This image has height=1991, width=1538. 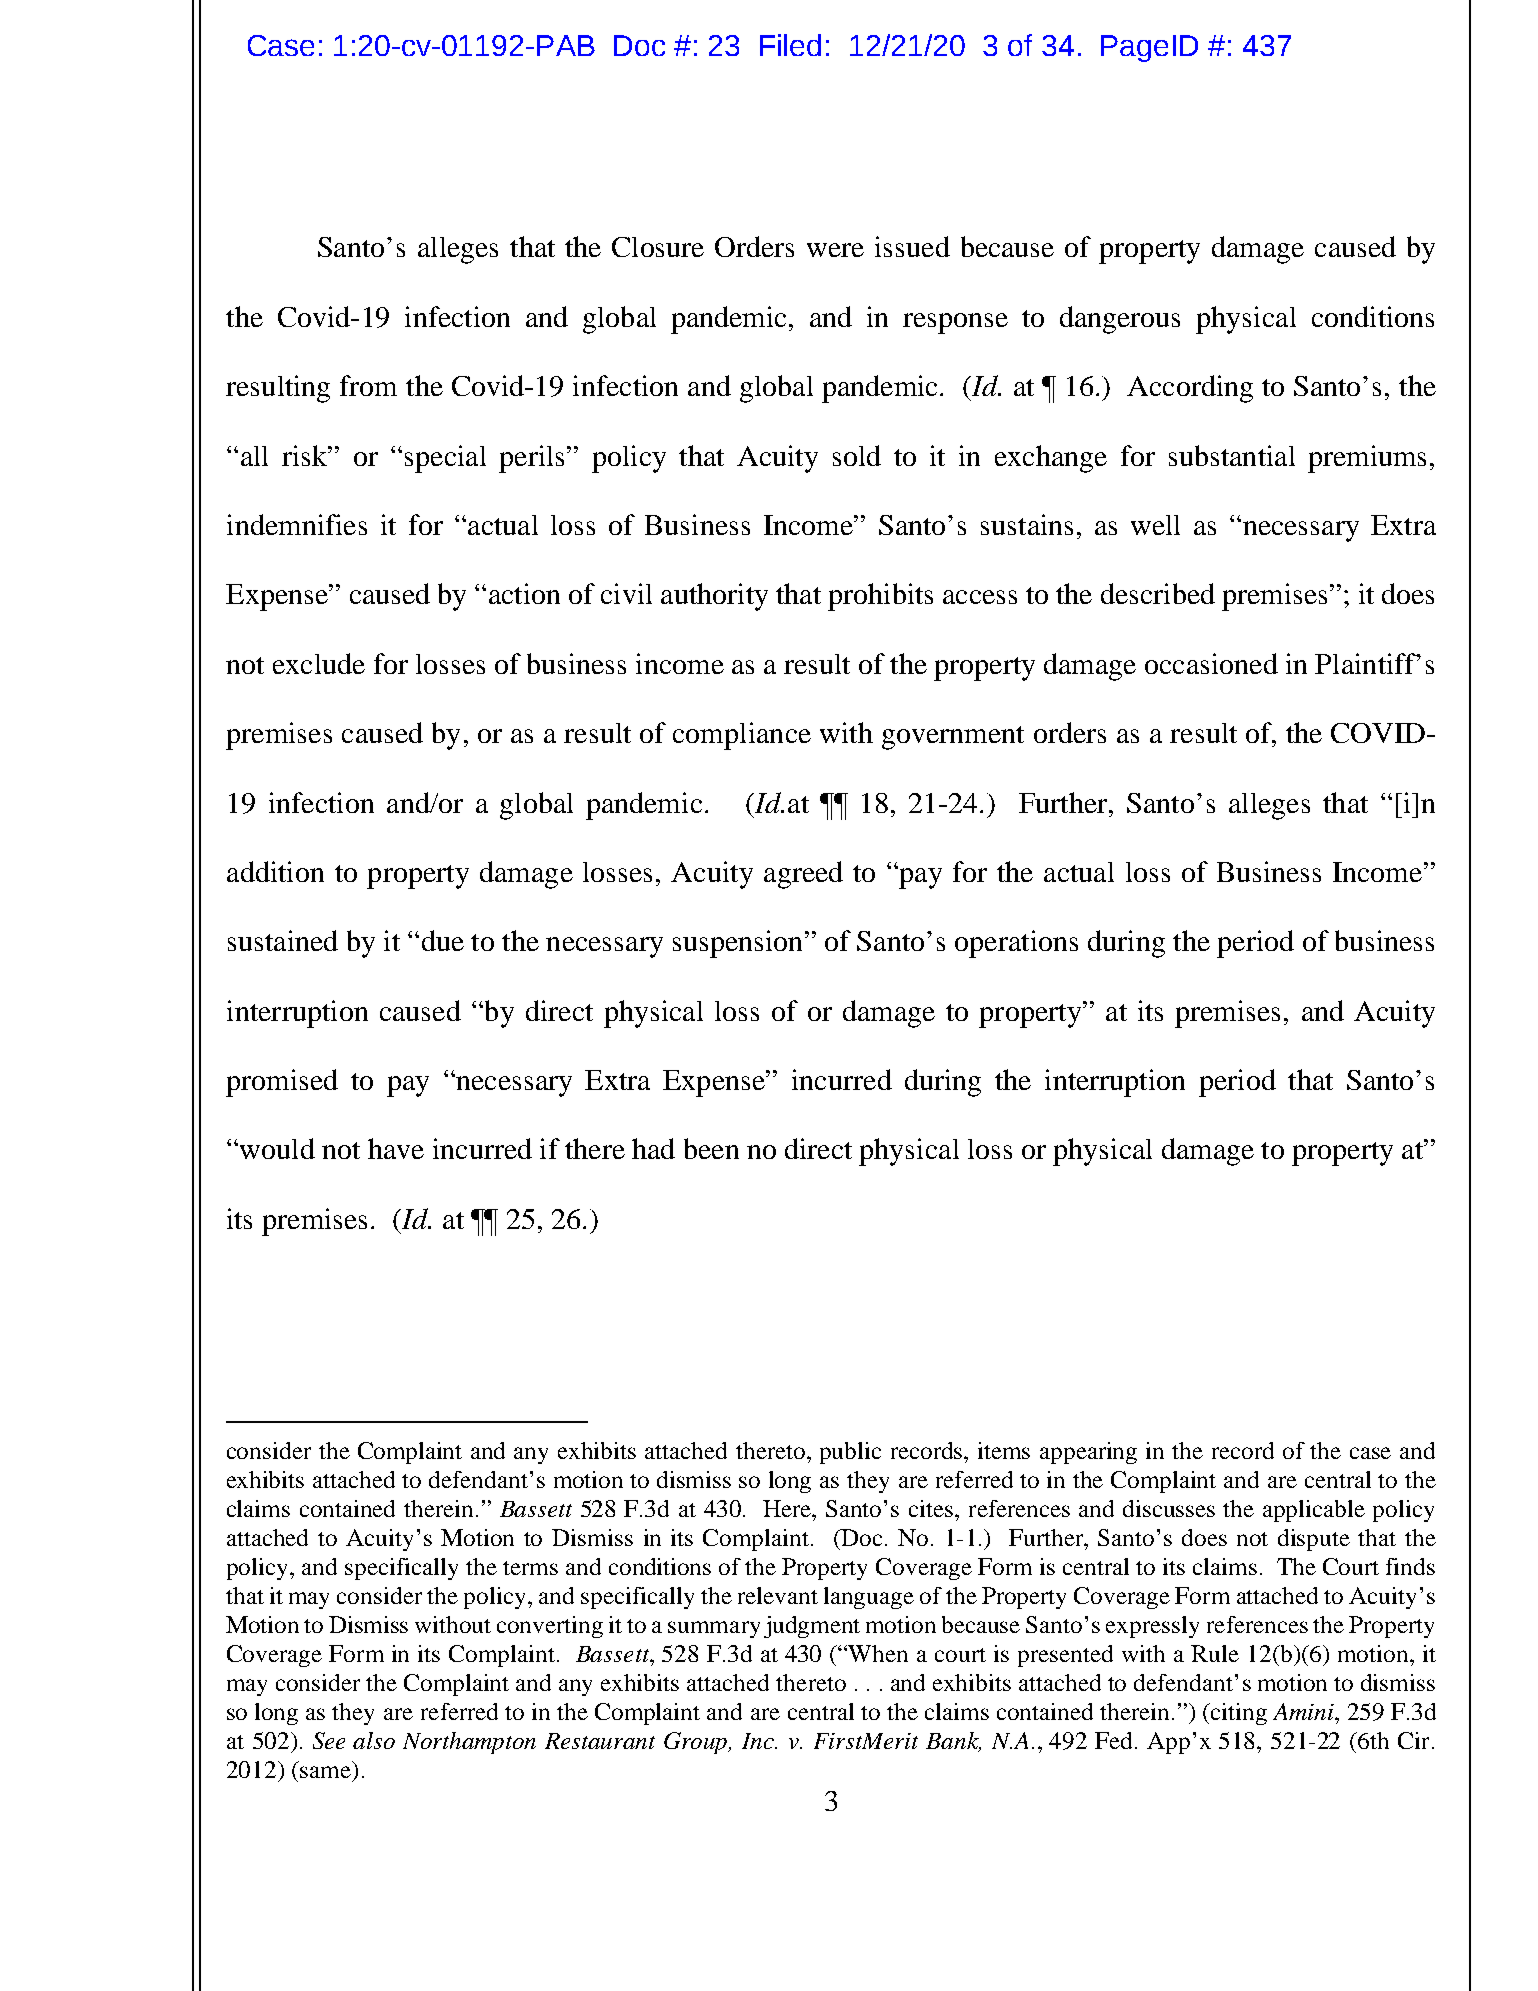 I want to click on Closure, so click(x=658, y=247).
